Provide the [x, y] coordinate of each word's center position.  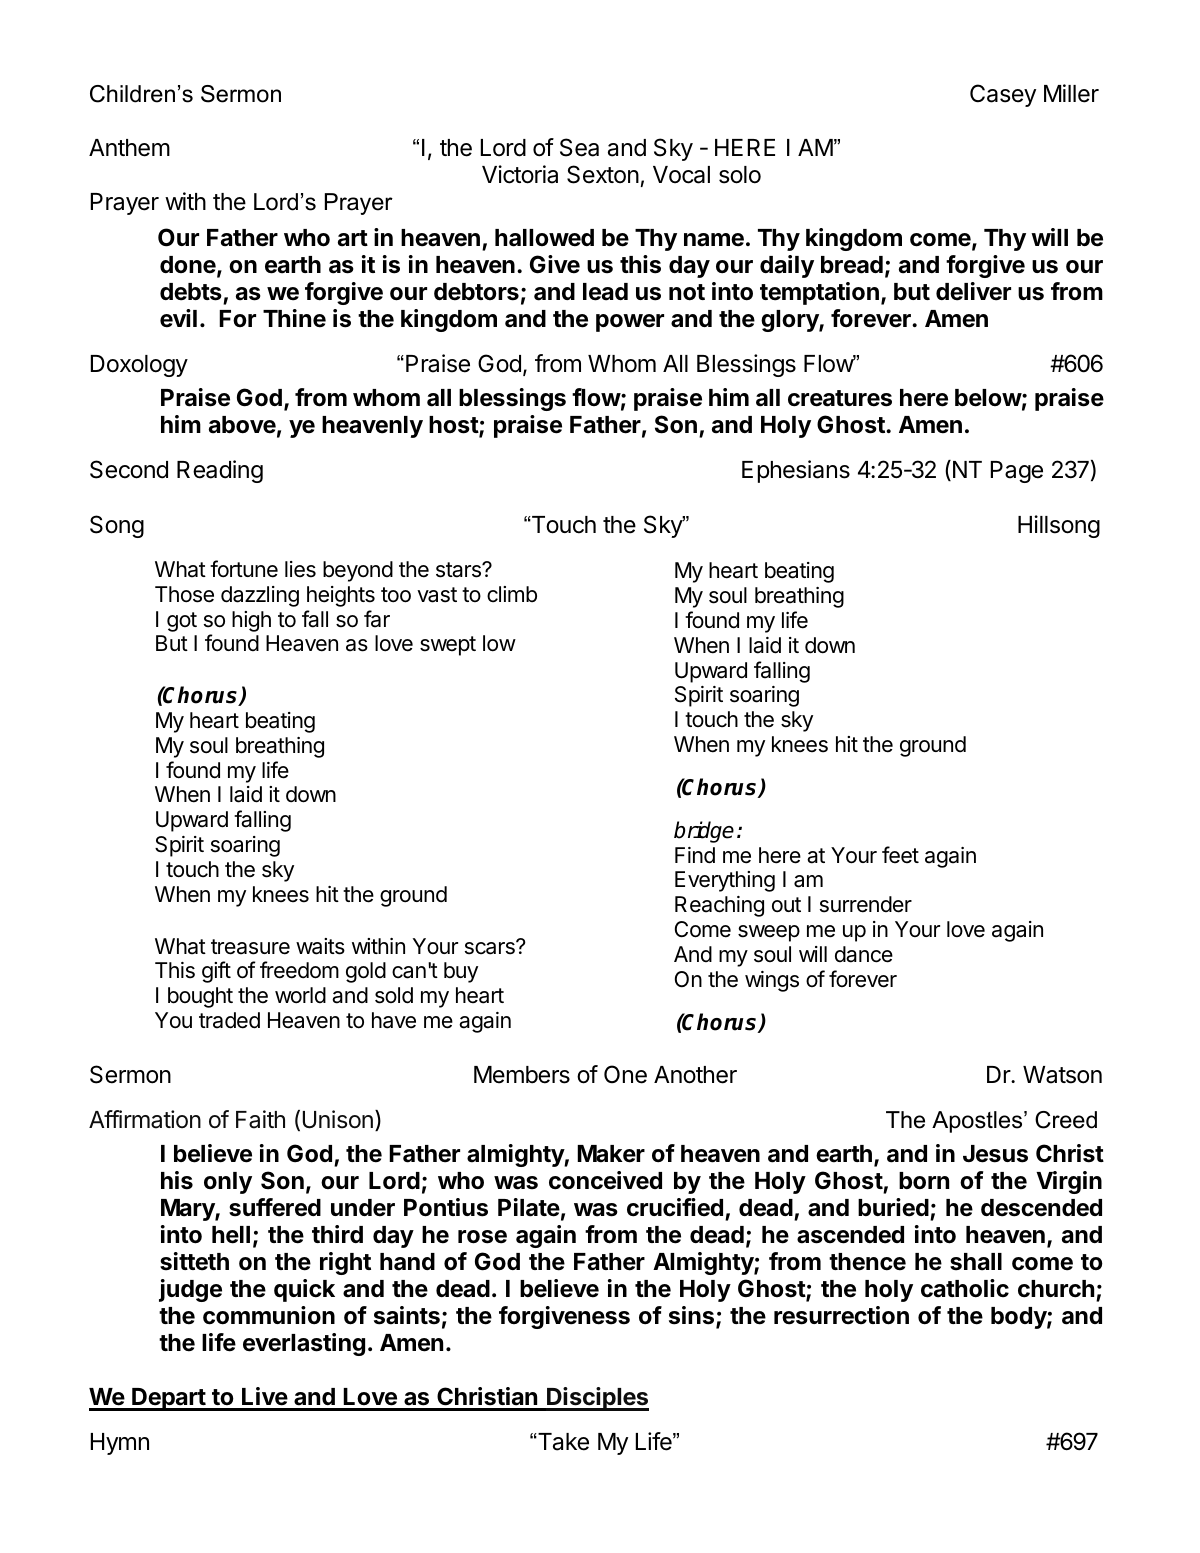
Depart [168, 1399]
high [251, 621]
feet [900, 854]
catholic [965, 1288]
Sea [579, 147]
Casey [1003, 95]
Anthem [129, 148]
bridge [704, 832]
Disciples [597, 1399]
